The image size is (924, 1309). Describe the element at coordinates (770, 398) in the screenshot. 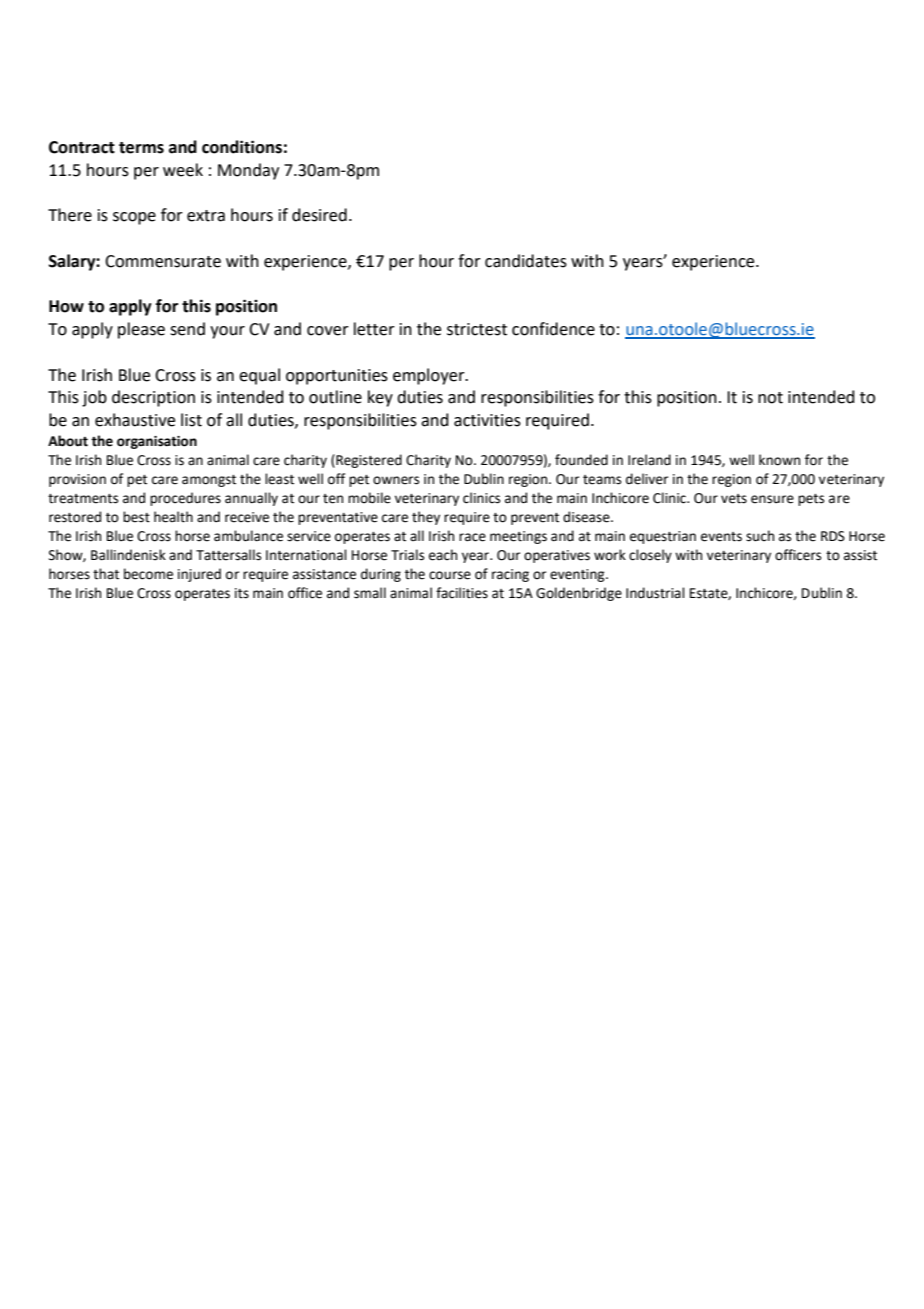

I see `not` at that location.
